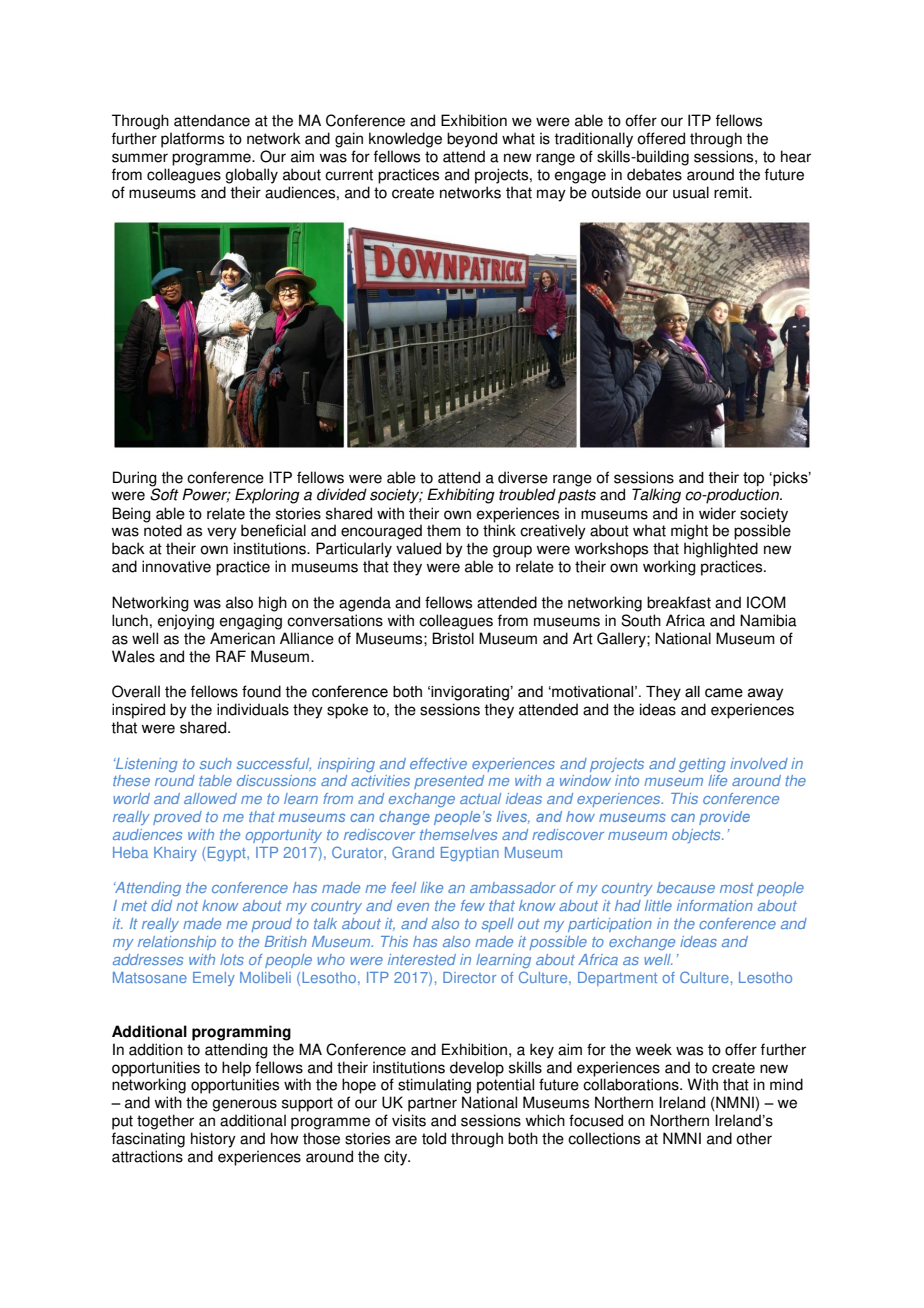  What do you see at coordinates (206, 495) in the screenshot?
I see `Power` at bounding box center [206, 495].
